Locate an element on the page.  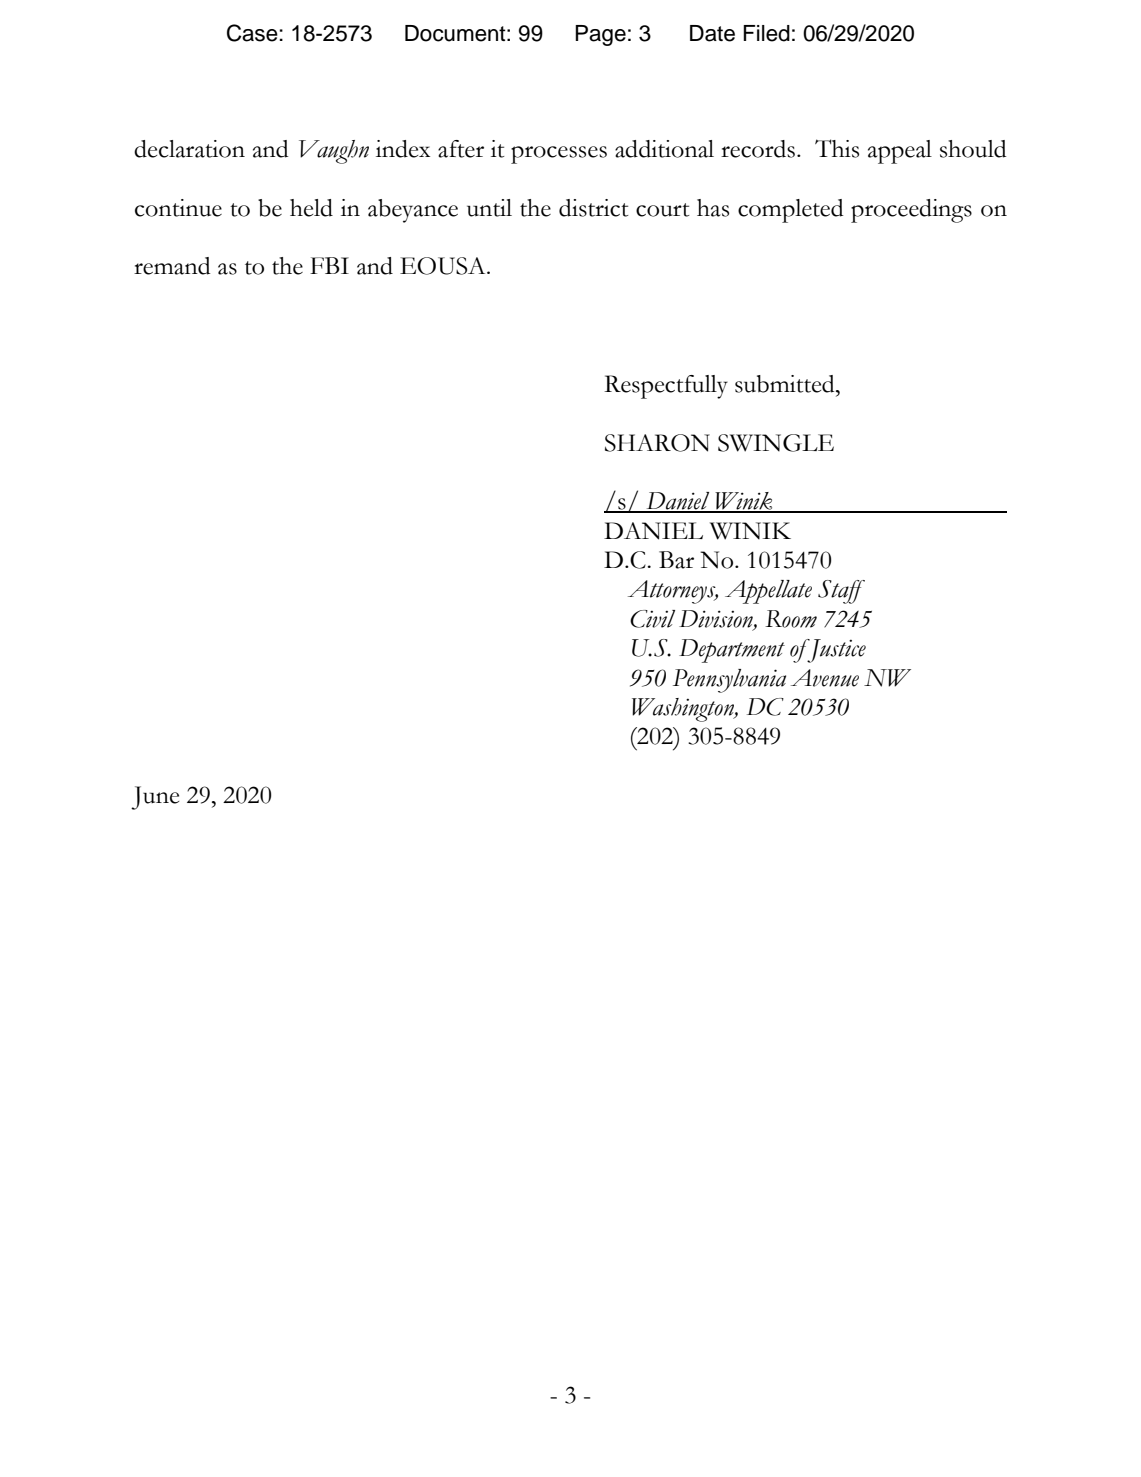
district is located at coordinates (593, 208).
